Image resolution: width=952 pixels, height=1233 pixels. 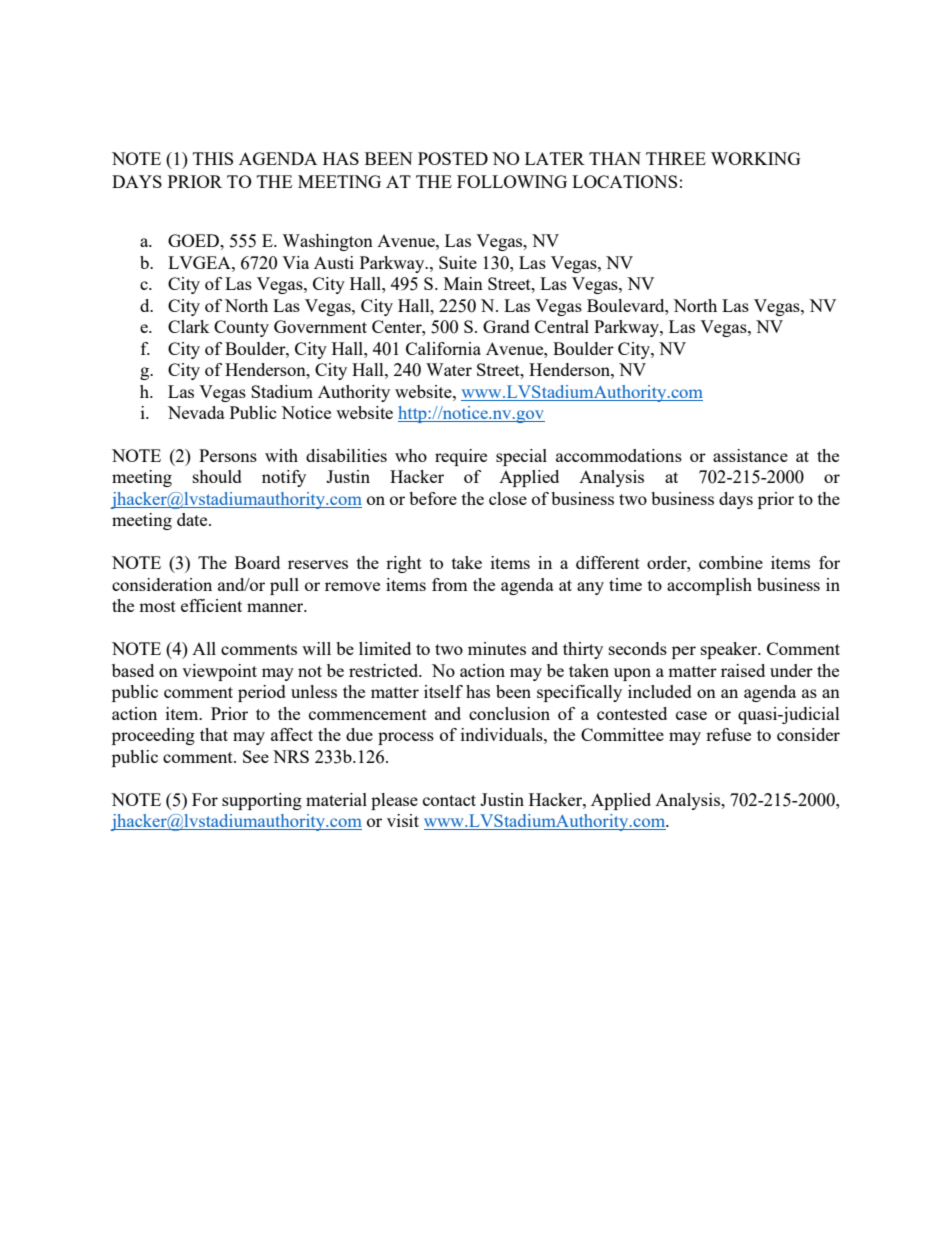 I want to click on minutes, so click(x=497, y=648).
